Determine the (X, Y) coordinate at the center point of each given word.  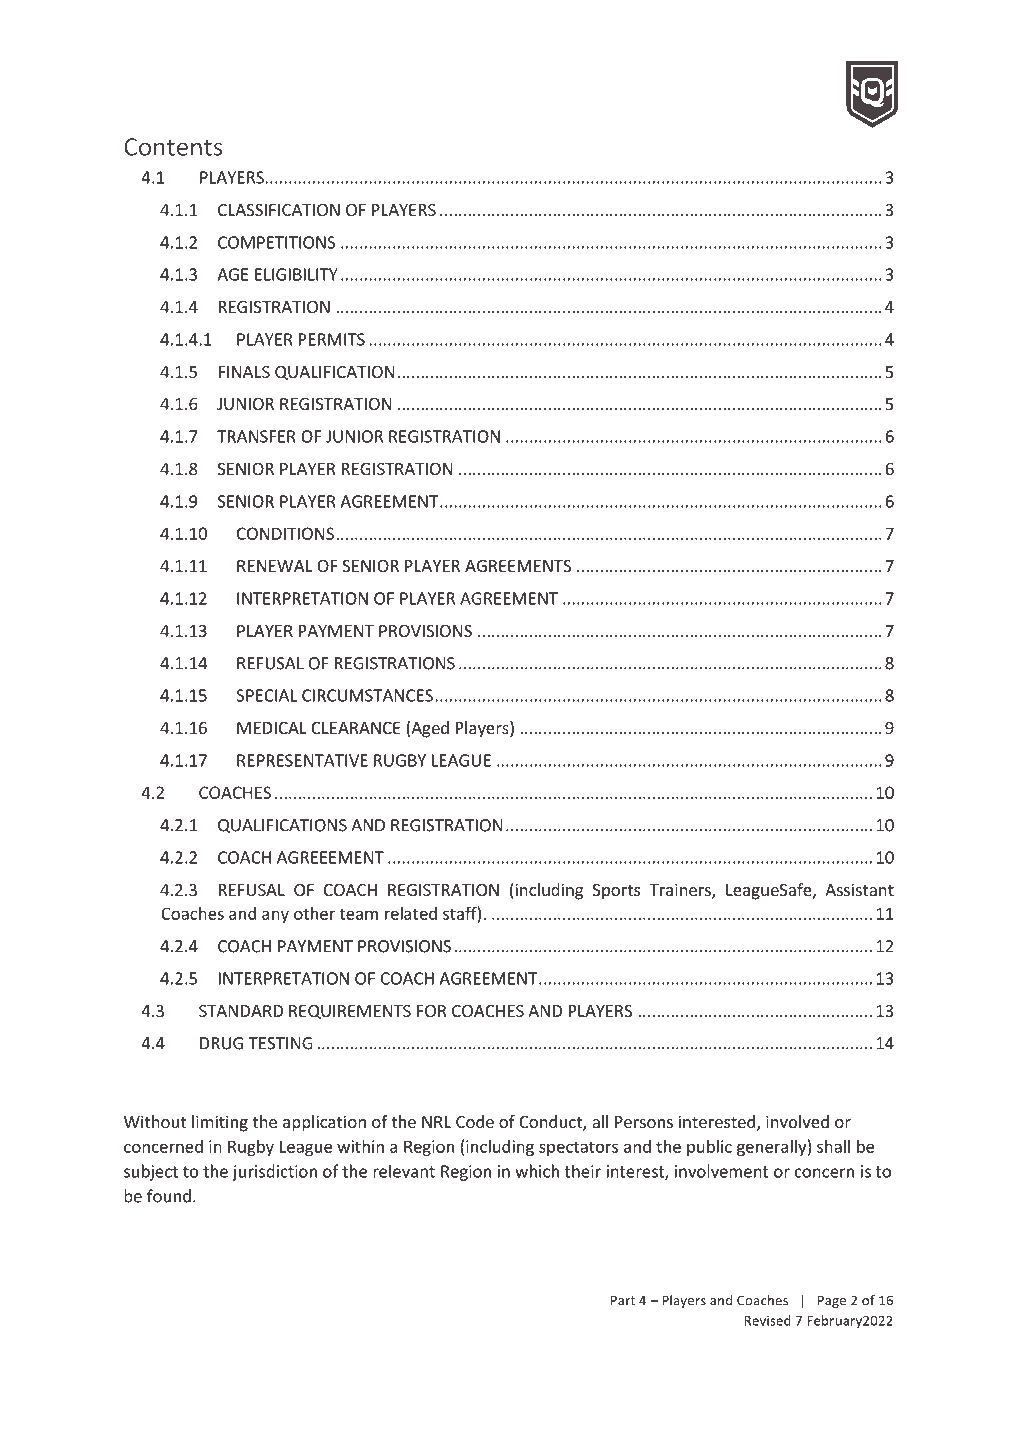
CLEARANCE (356, 728)
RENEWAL (275, 566)
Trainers (681, 891)
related (411, 913)
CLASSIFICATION (279, 210)
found (169, 1196)
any (275, 916)
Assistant (859, 889)
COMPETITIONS (276, 242)
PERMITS (332, 339)
